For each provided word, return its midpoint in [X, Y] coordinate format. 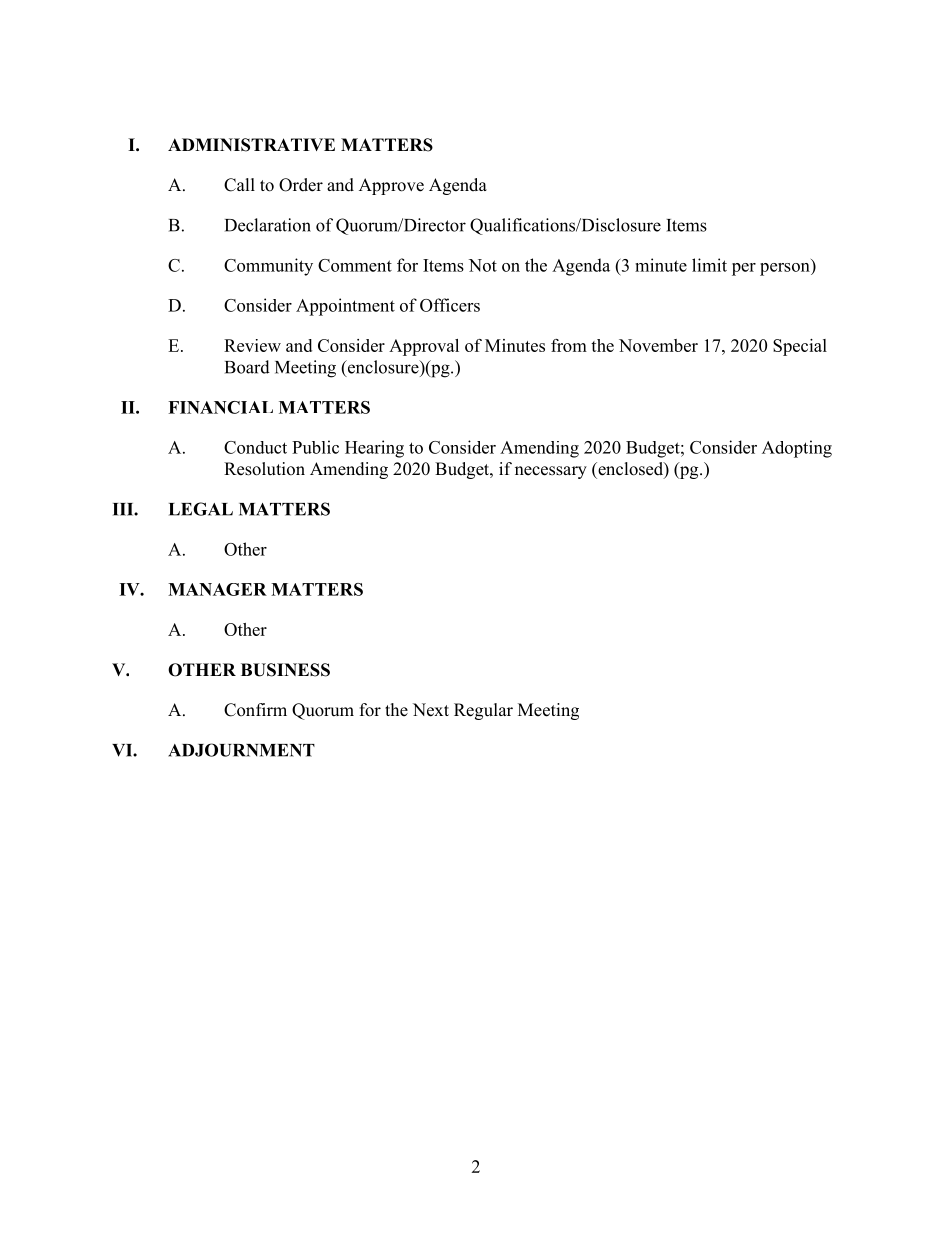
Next [431, 710]
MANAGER [217, 589]
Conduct [255, 447]
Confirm [255, 710]
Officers [450, 305]
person [786, 269]
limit [709, 265]
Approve [391, 186]
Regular [483, 711]
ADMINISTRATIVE [251, 145]
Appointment [345, 307]
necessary [551, 472]
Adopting [797, 449]
